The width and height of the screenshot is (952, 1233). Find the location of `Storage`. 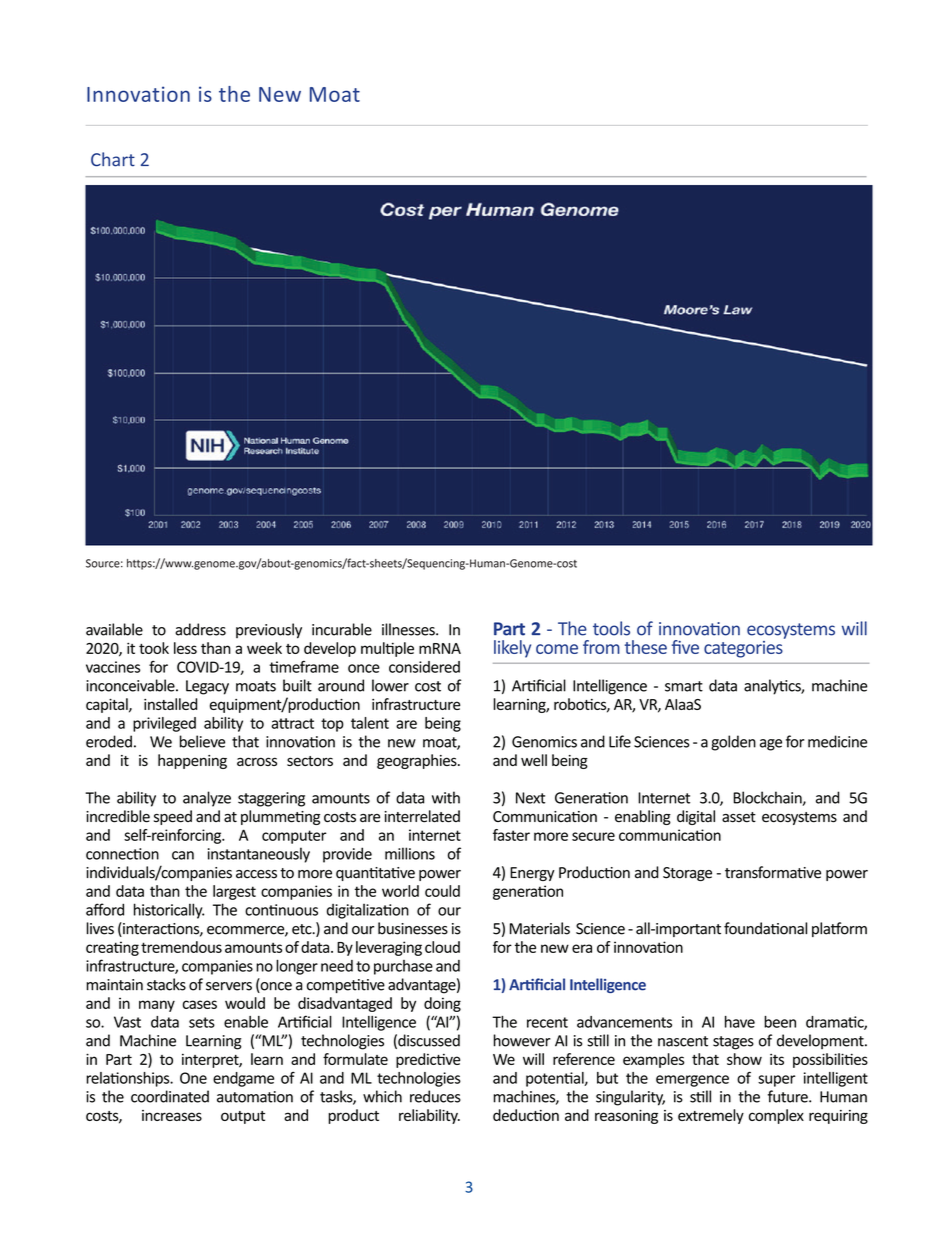

Storage is located at coordinates (687, 874).
